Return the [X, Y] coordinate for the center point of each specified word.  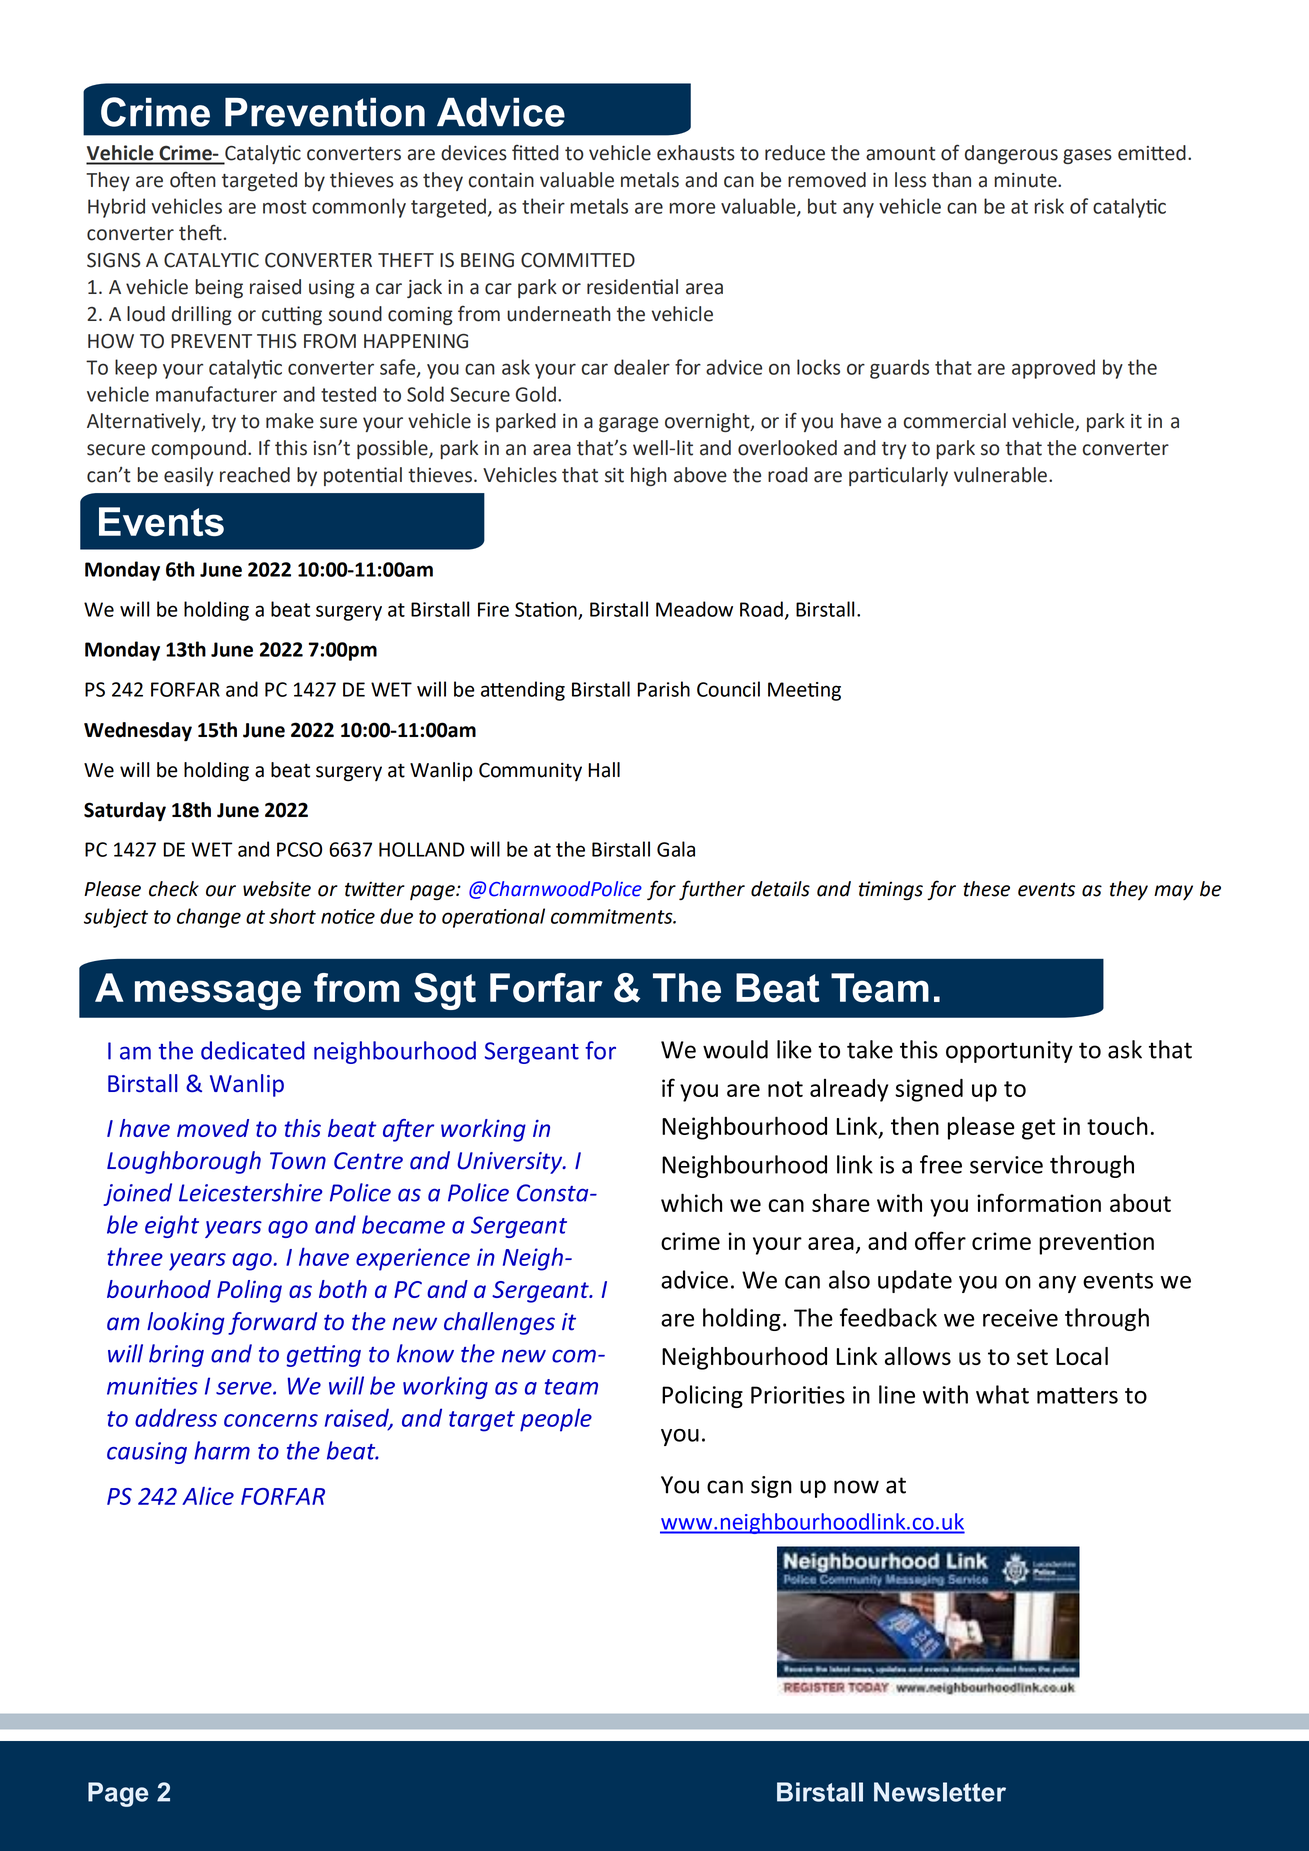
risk [1049, 206]
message [218, 995]
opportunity [1009, 1052]
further [712, 890]
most [285, 207]
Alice [208, 1496]
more [692, 208]
